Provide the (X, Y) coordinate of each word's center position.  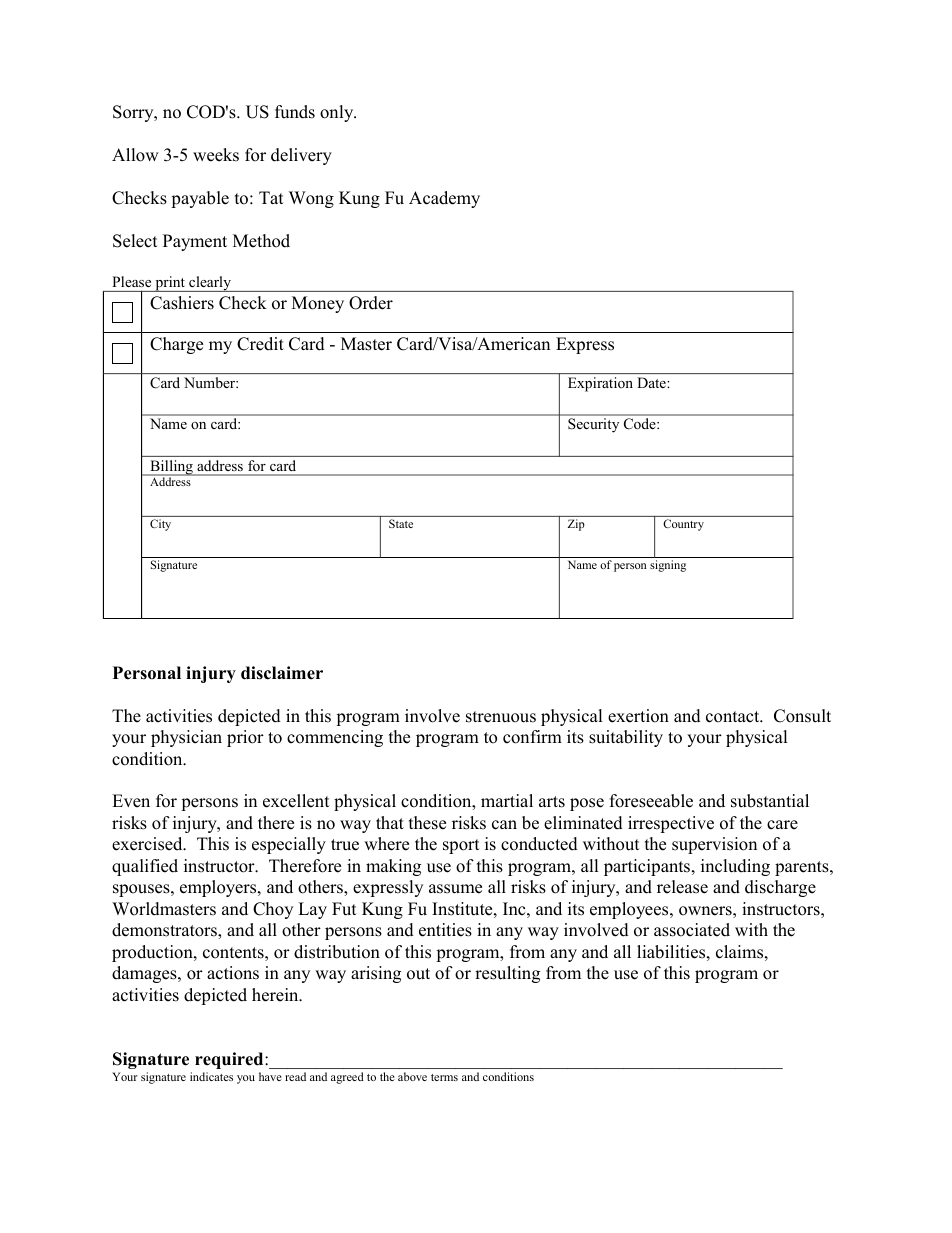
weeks (216, 155)
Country (684, 525)
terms (444, 1077)
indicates (211, 1076)
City (160, 525)
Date (652, 382)
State (401, 523)
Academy (444, 199)
